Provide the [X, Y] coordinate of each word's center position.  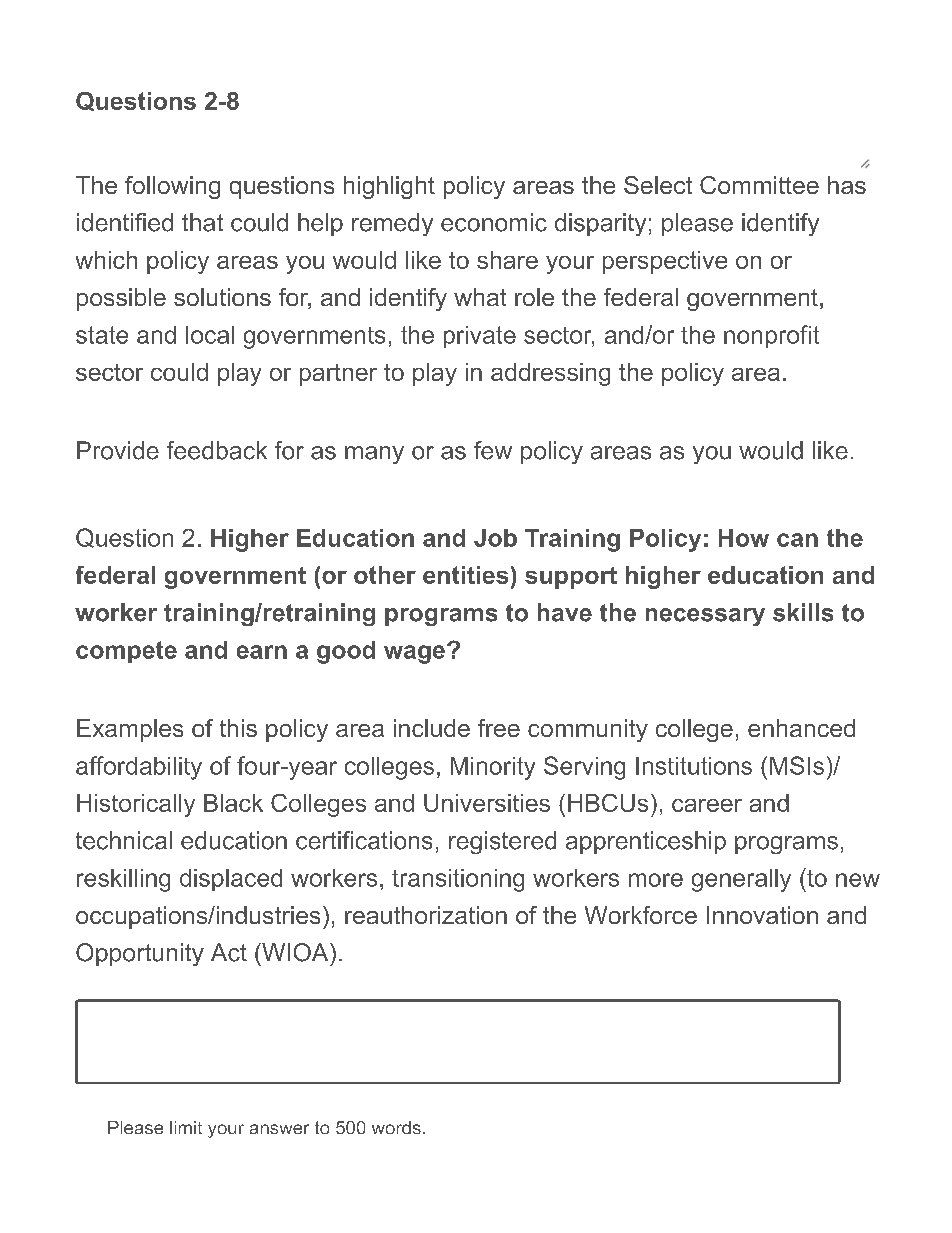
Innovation [762, 915]
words [396, 1127]
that [202, 222]
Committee [759, 185]
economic [494, 222]
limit [186, 1127]
